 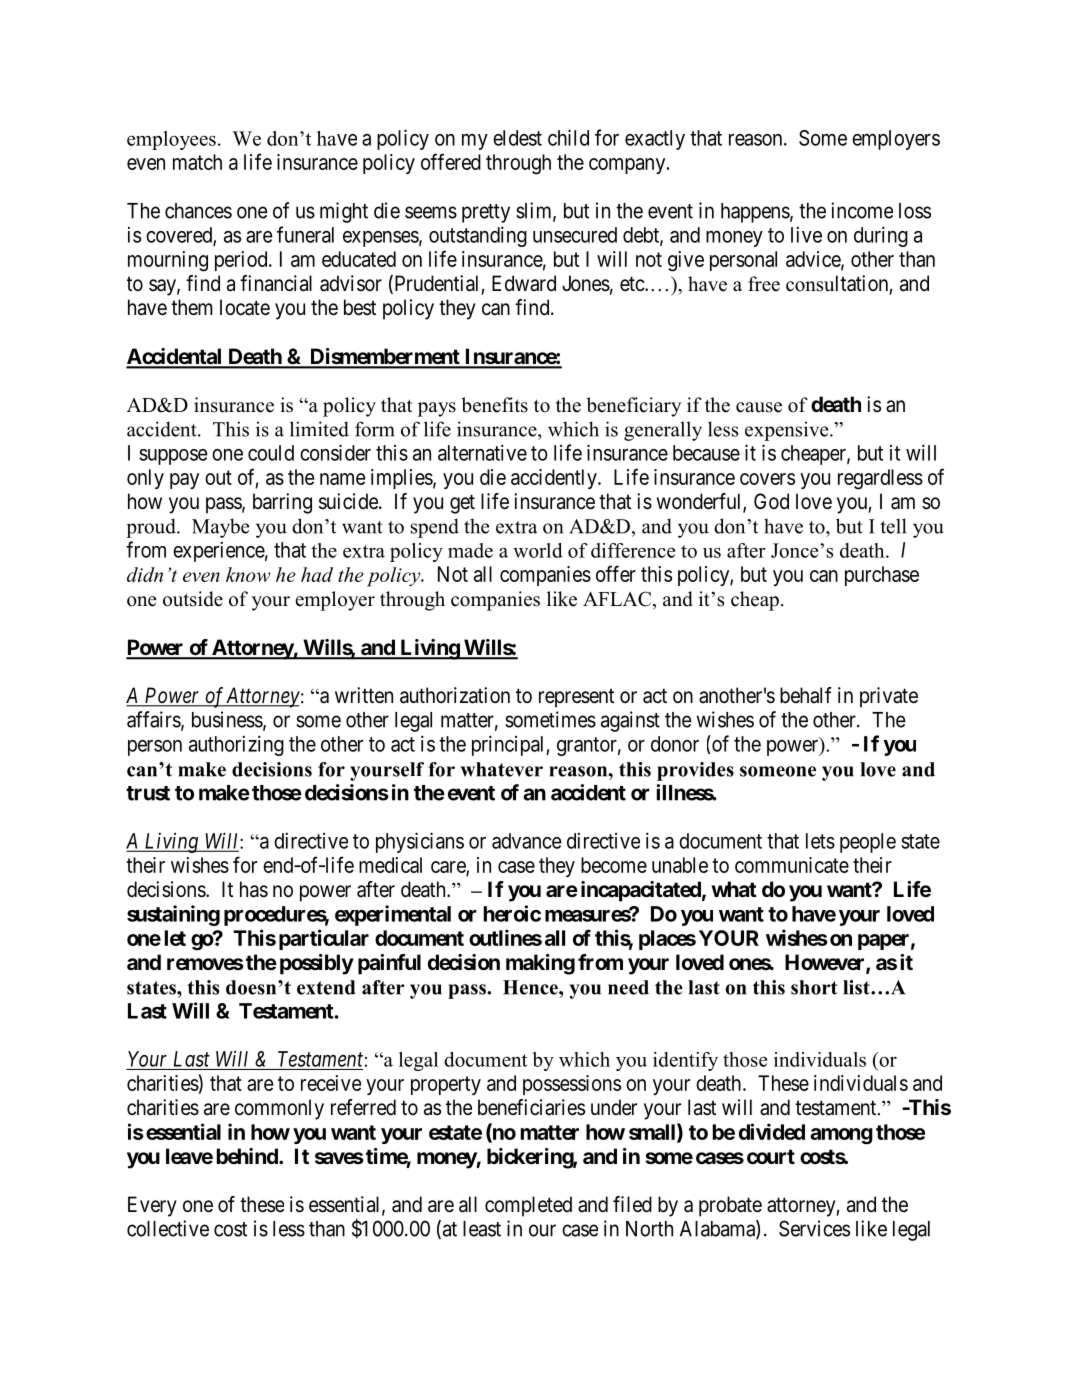 What do you see at coordinates (538, 550) in the screenshot?
I see `world` at bounding box center [538, 550].
